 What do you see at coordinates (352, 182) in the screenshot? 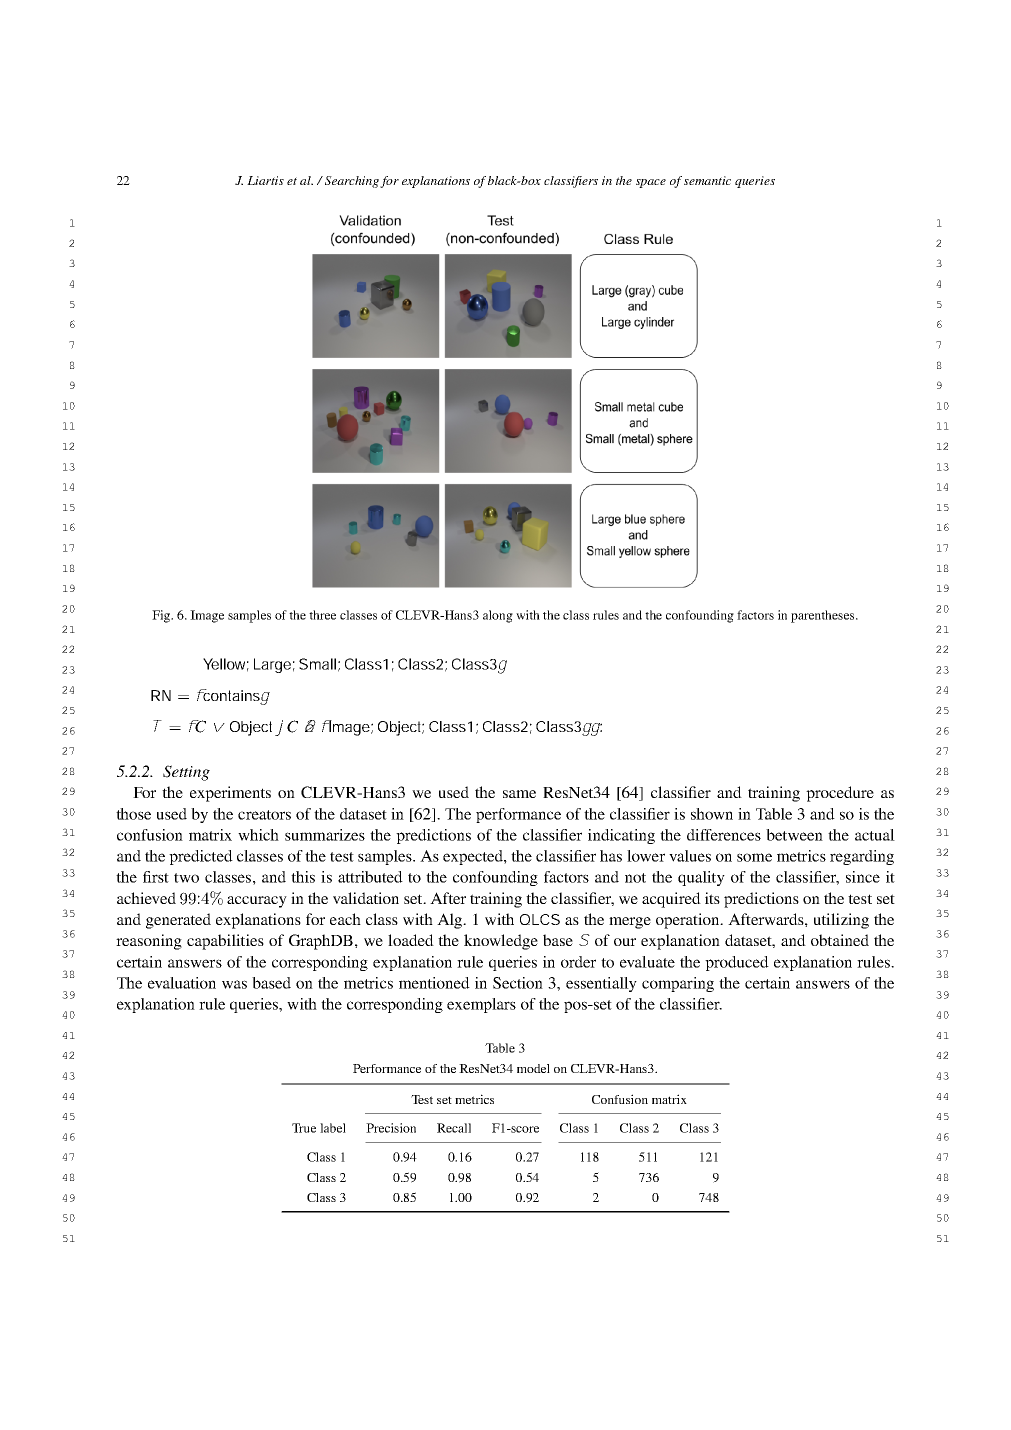
I see `Searching` at bounding box center [352, 182].
